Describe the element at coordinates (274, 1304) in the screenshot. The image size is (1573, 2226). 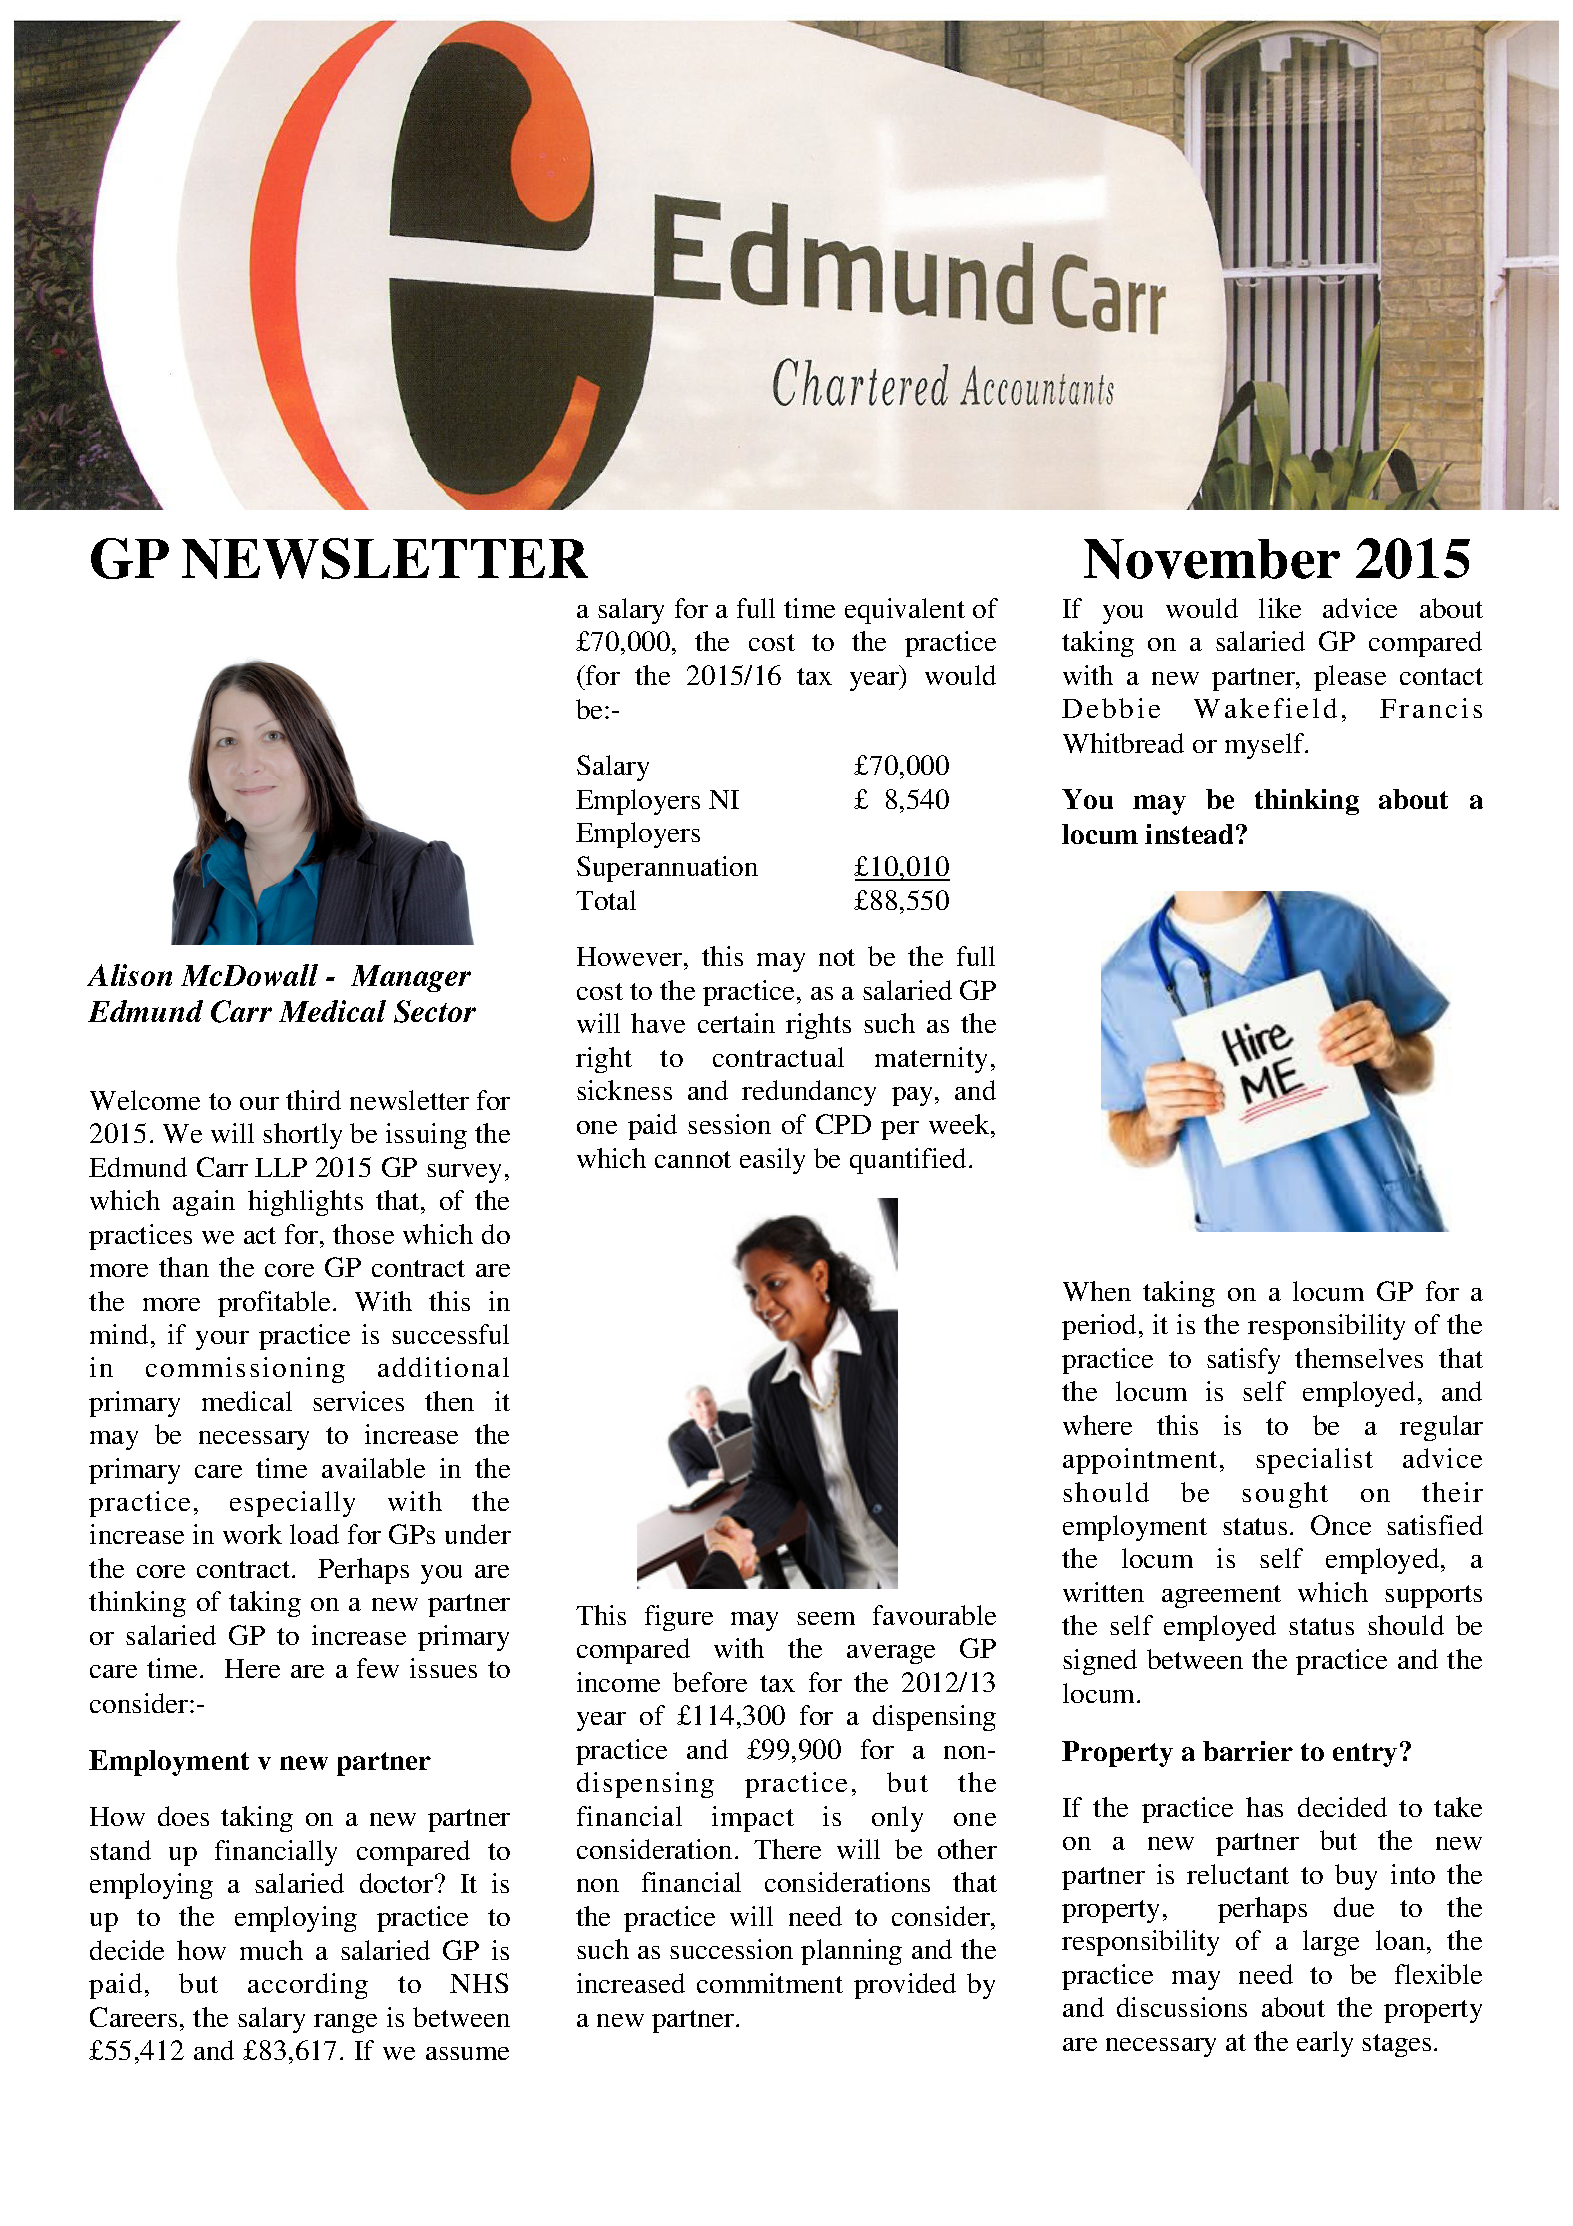
I see `profitable` at that location.
